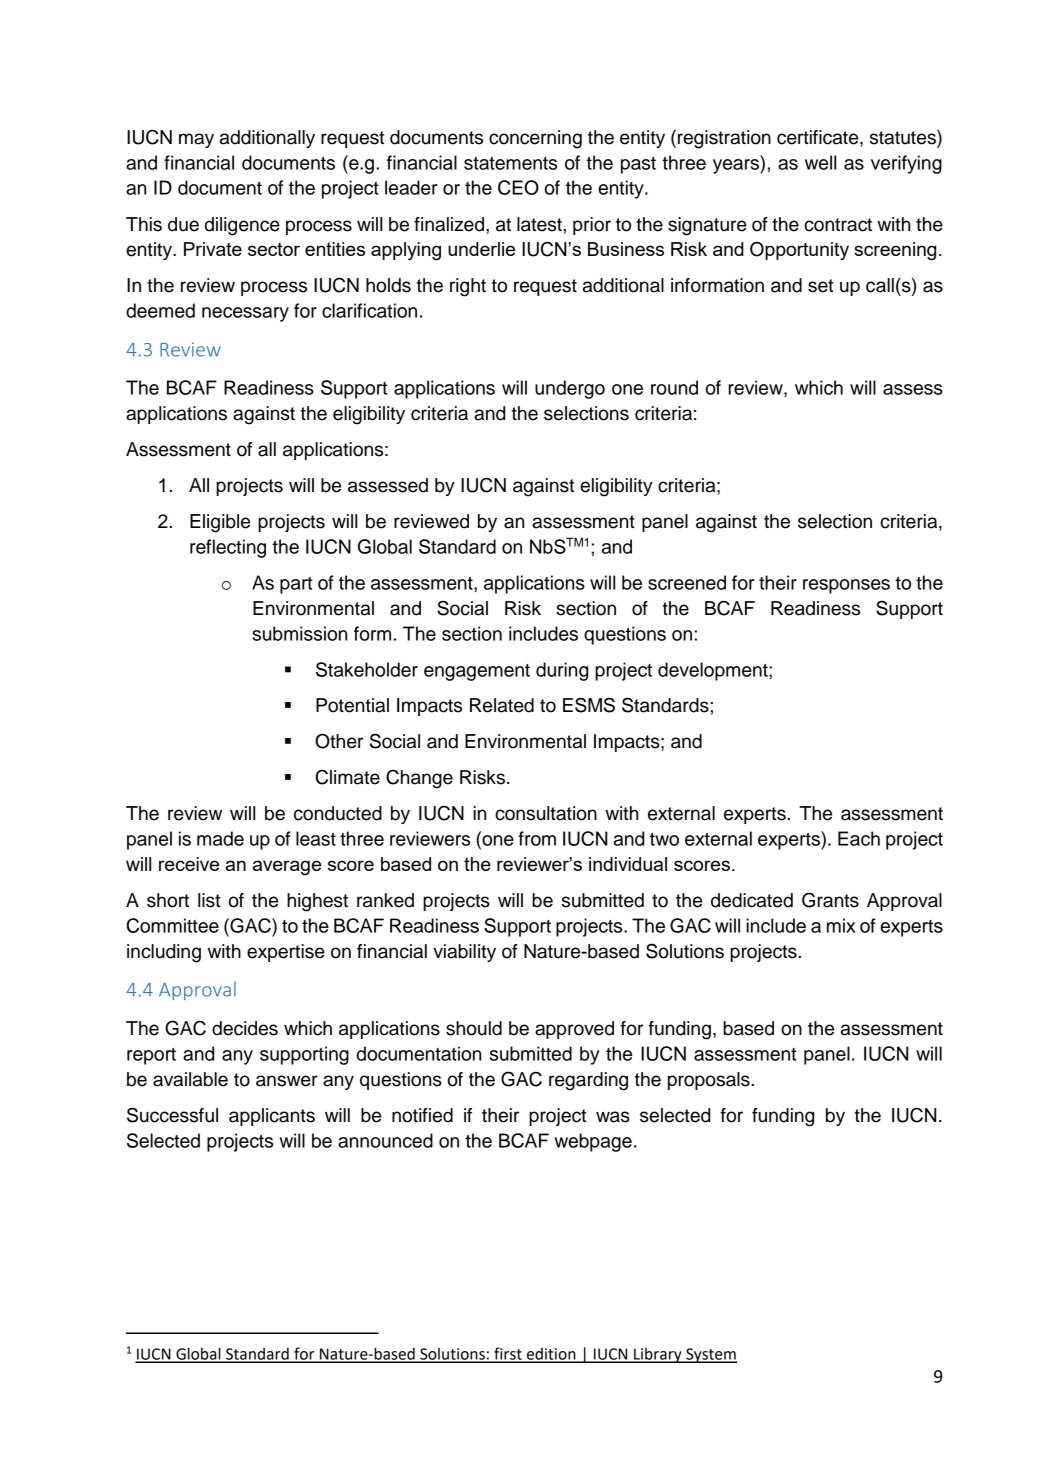 The image size is (1042, 1473). Describe the element at coordinates (272, 1117) in the page. I see `applicants` at that location.
